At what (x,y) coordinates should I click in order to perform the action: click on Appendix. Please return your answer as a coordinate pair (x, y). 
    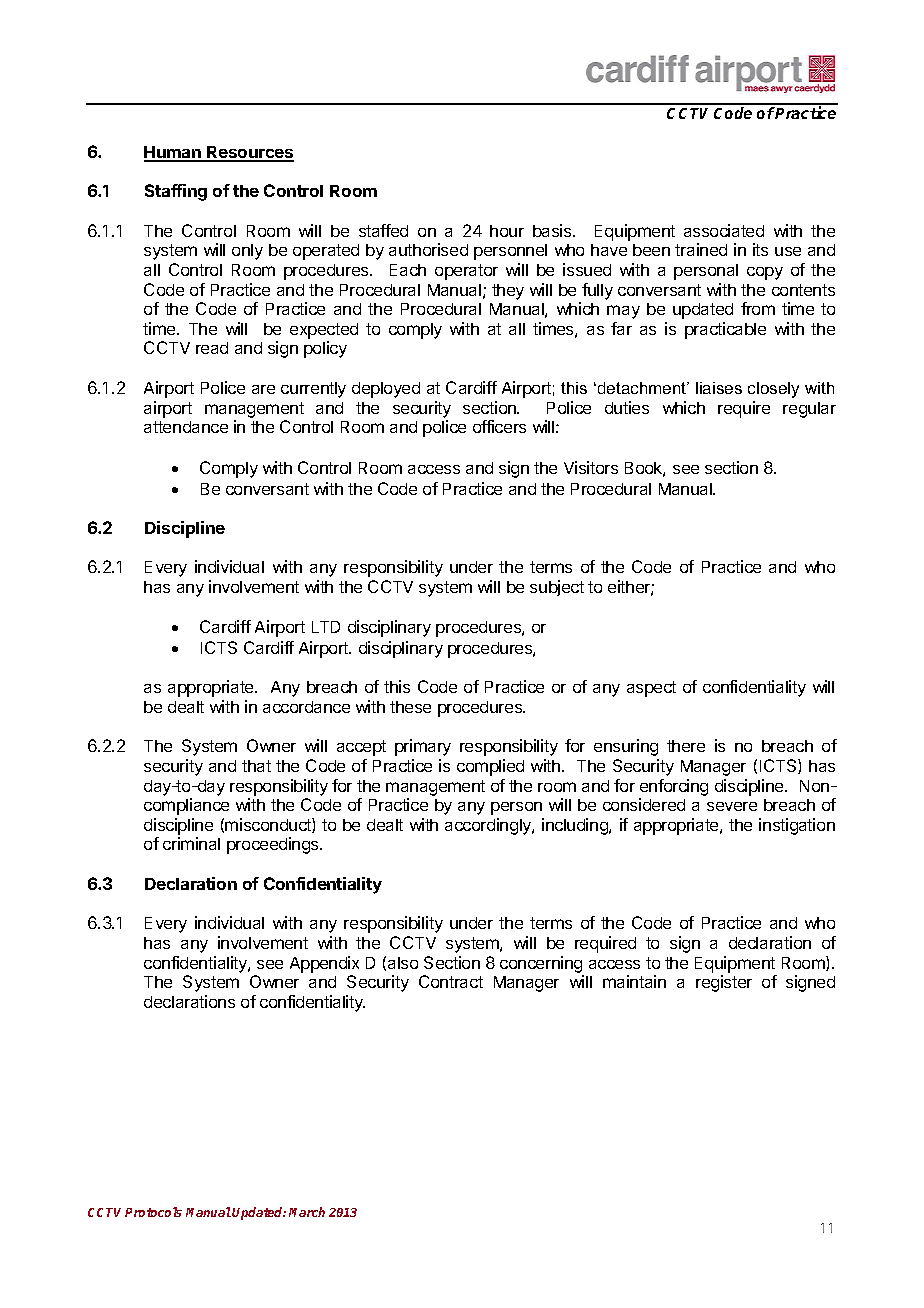
    Looking at the image, I should click on (324, 964).
